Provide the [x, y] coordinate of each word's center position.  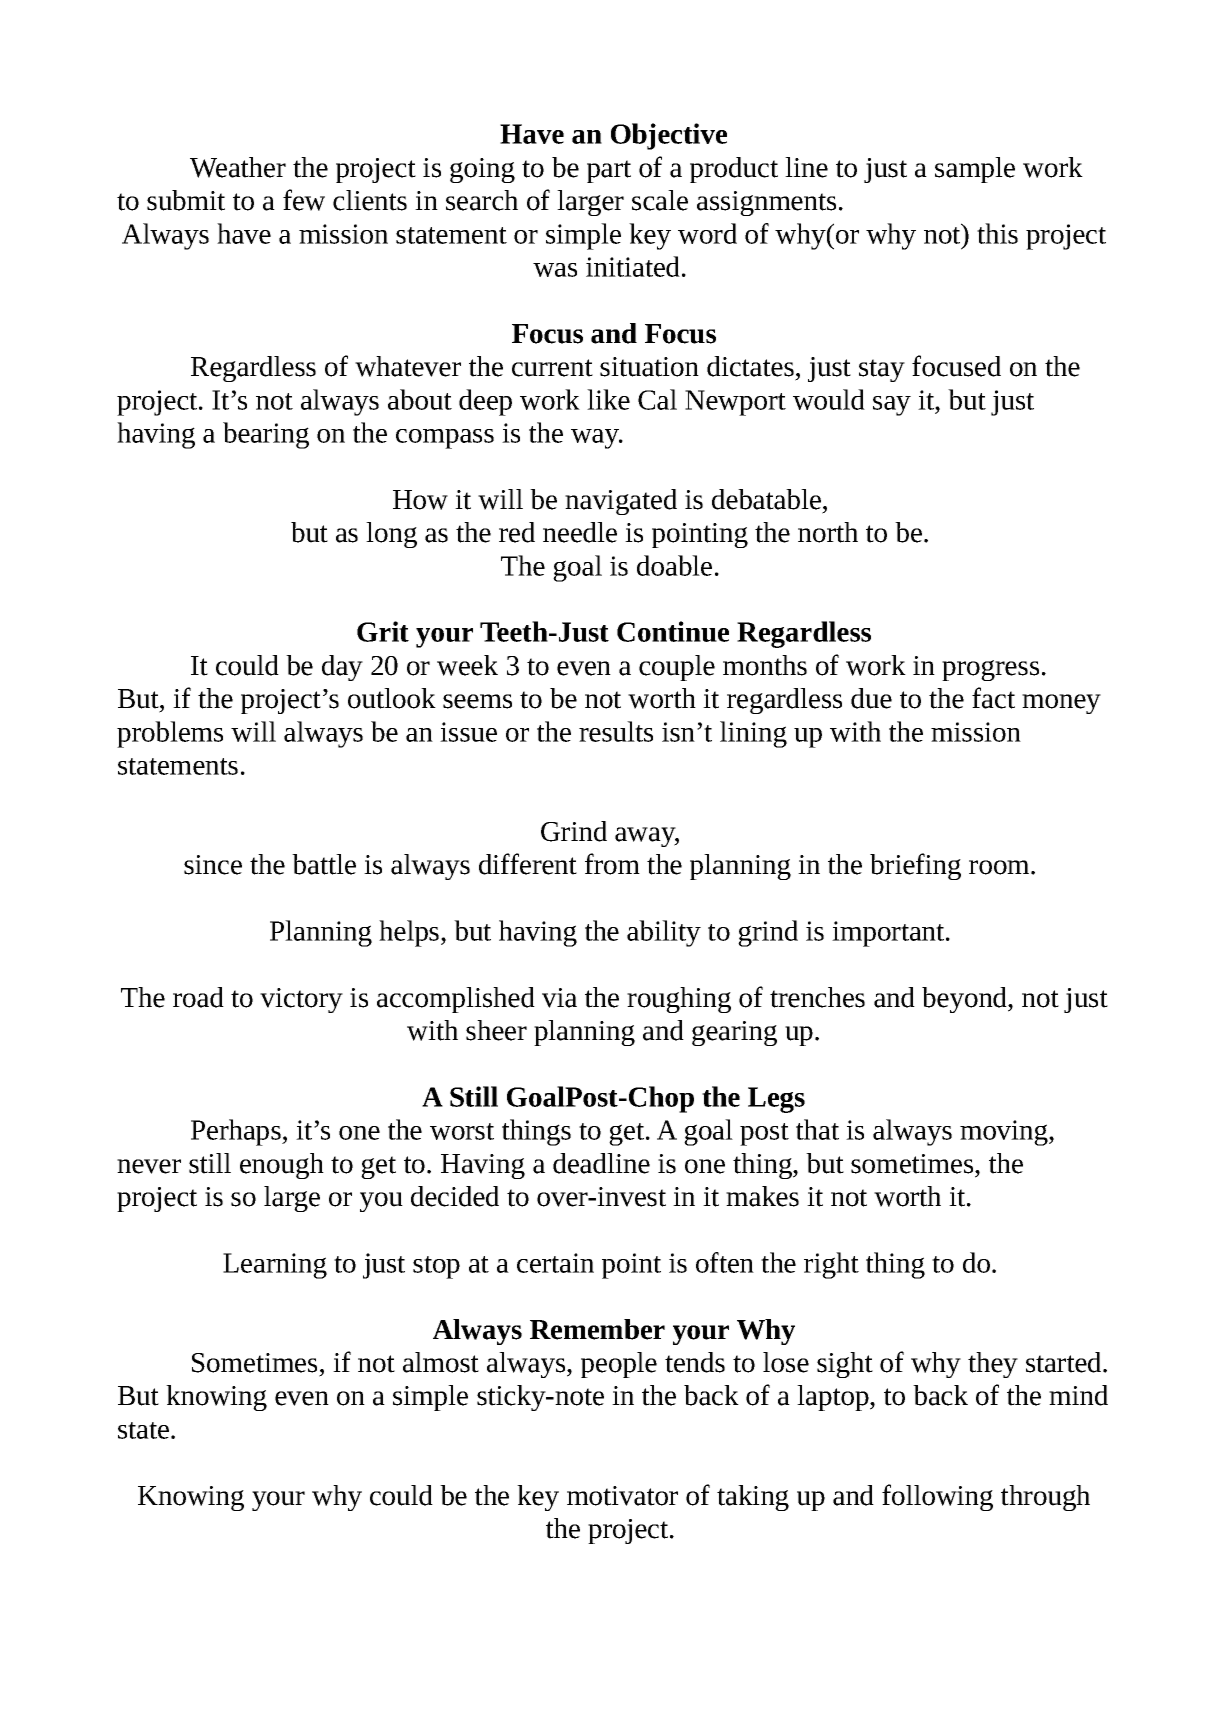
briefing [915, 866]
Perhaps [237, 1132]
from [612, 864]
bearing [266, 435]
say [892, 406]
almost [441, 1362]
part [609, 171]
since [213, 865]
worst [462, 1131]
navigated [621, 502]
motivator [622, 1496]
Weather [238, 167]
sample [975, 170]
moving [1005, 1133]
